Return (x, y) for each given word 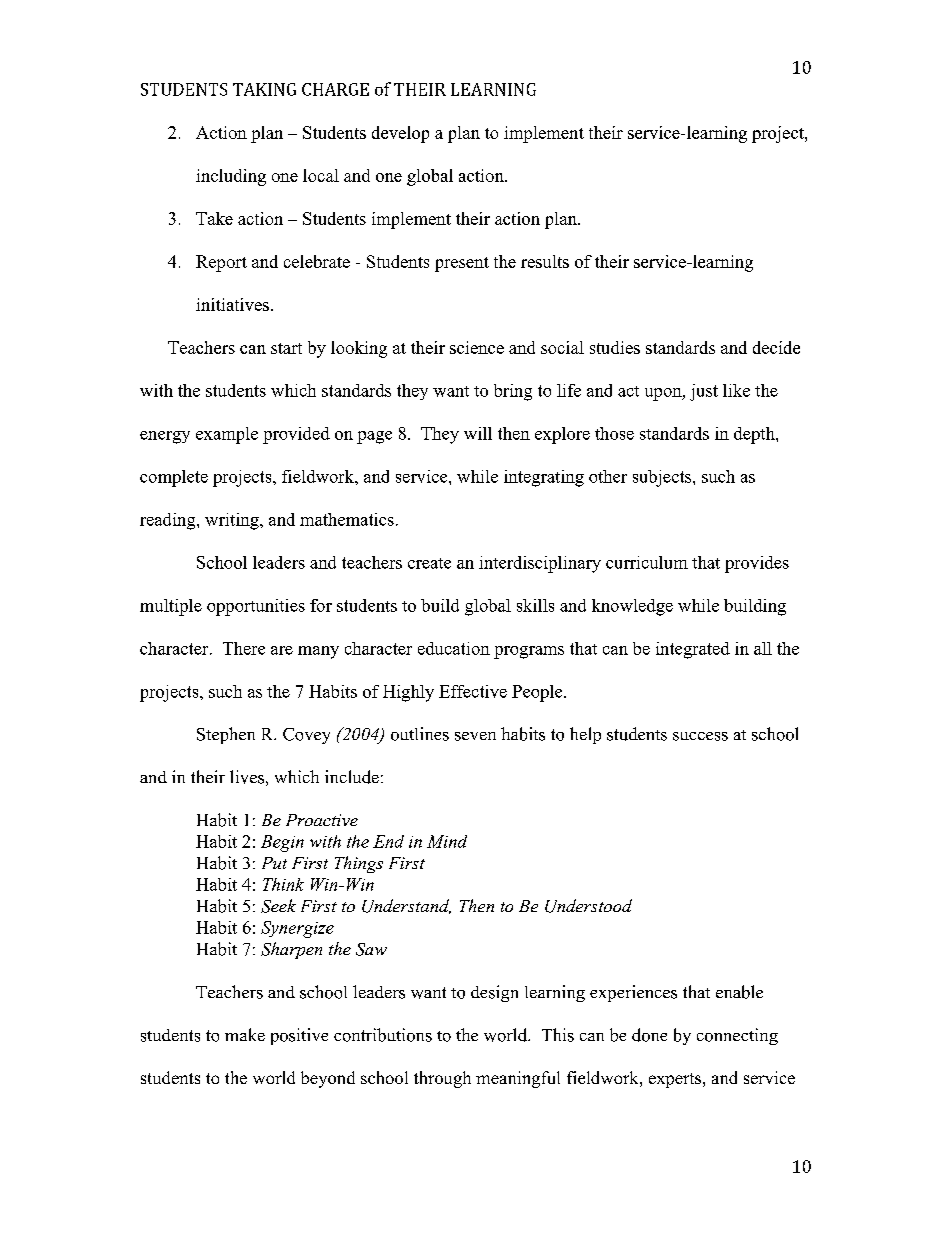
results (545, 261)
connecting (737, 1036)
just (704, 392)
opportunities (256, 607)
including (231, 177)
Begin (282, 843)
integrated (693, 650)
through (442, 1079)
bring (513, 392)
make (245, 1034)
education (454, 648)
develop (400, 134)
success (700, 736)
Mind (447, 841)
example (227, 435)
